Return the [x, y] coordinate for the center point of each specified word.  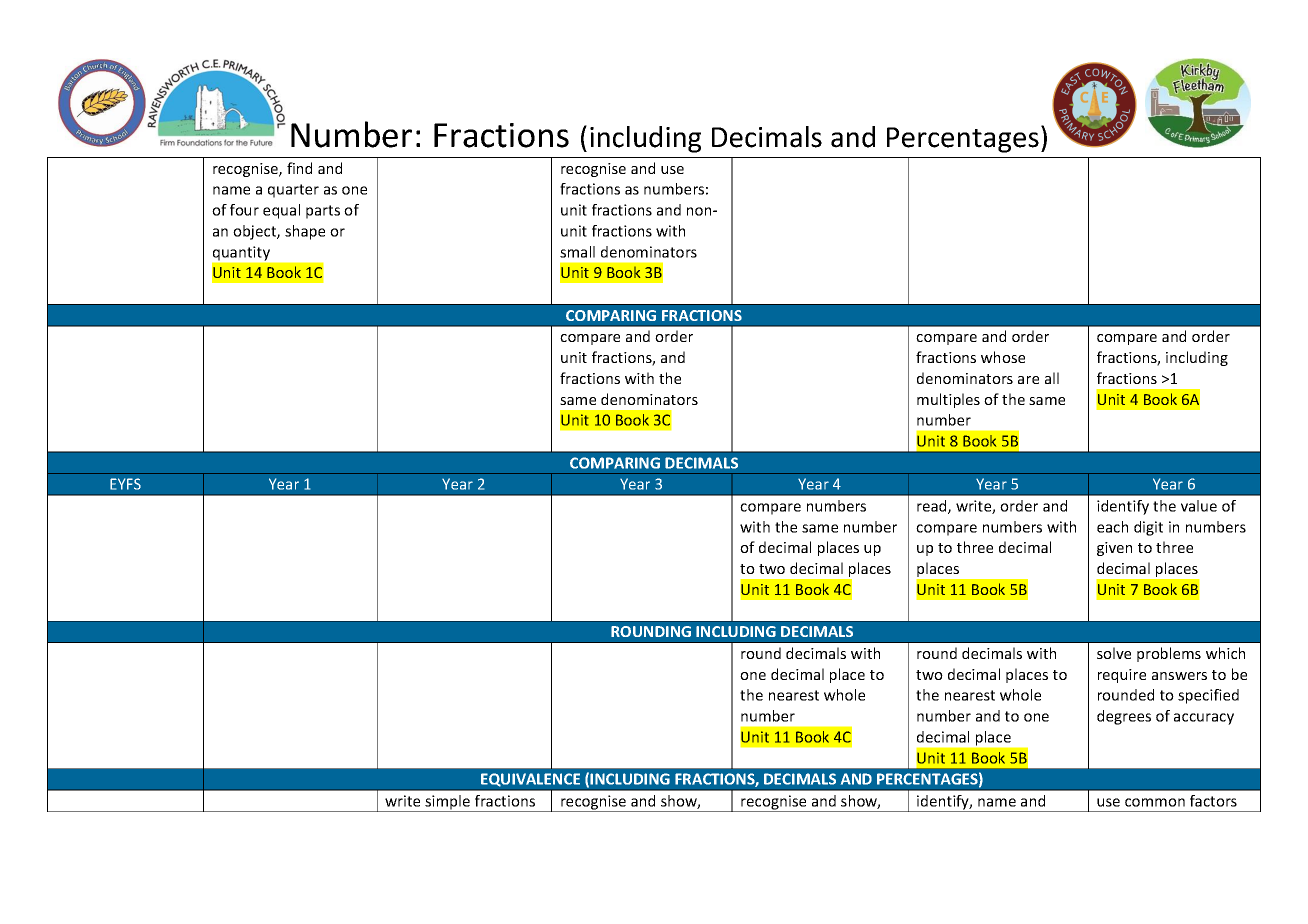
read [933, 507]
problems [1169, 654]
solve [1114, 653]
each [1112, 527]
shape [305, 232]
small [577, 252]
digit [1148, 528]
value [1199, 506]
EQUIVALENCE [530, 780]
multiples [948, 400]
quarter [293, 191]
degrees [1124, 717]
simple [448, 803]
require [1122, 676]
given [1114, 549]
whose [1003, 357]
